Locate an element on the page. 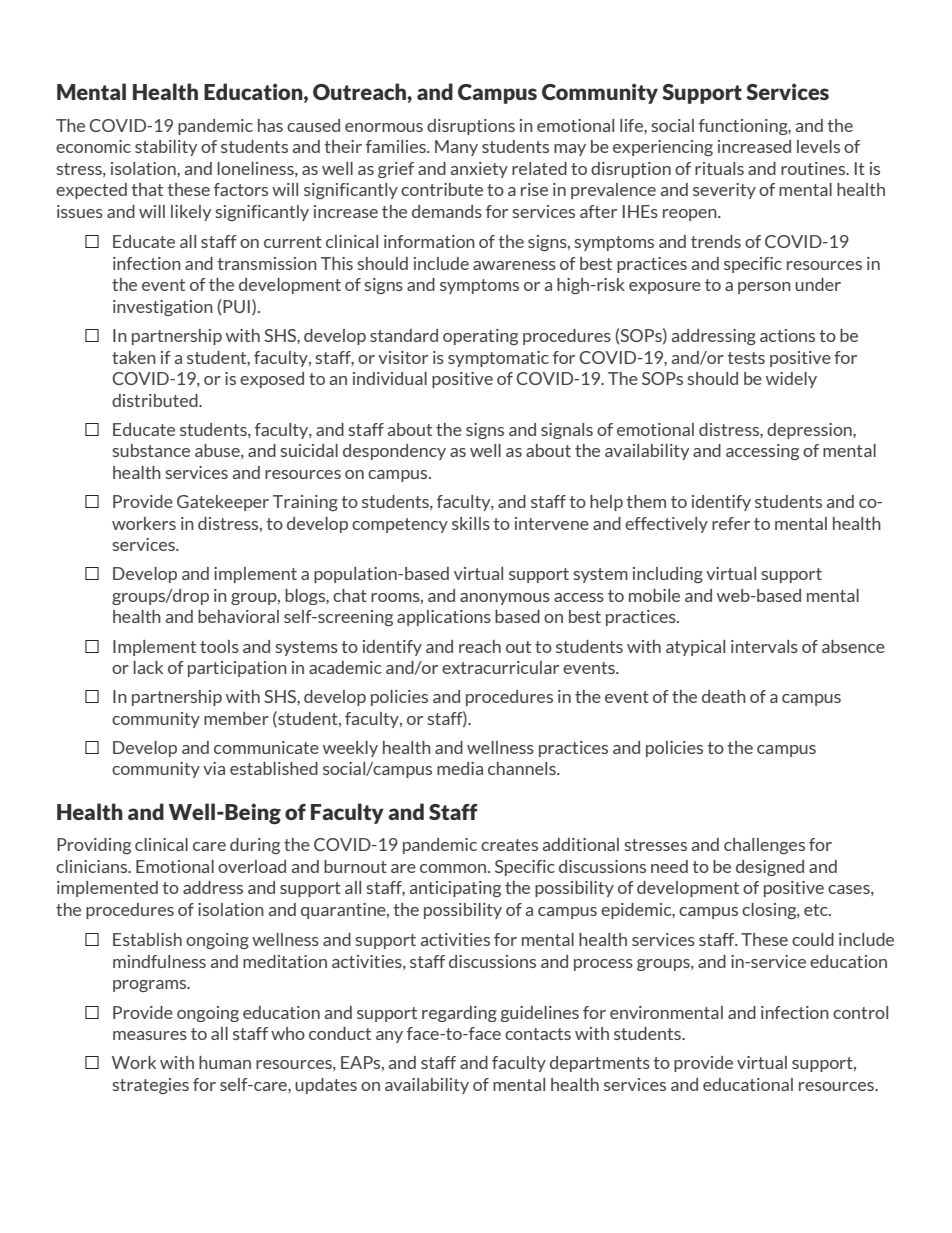 The image size is (952, 1233). control is located at coordinates (860, 1012).
